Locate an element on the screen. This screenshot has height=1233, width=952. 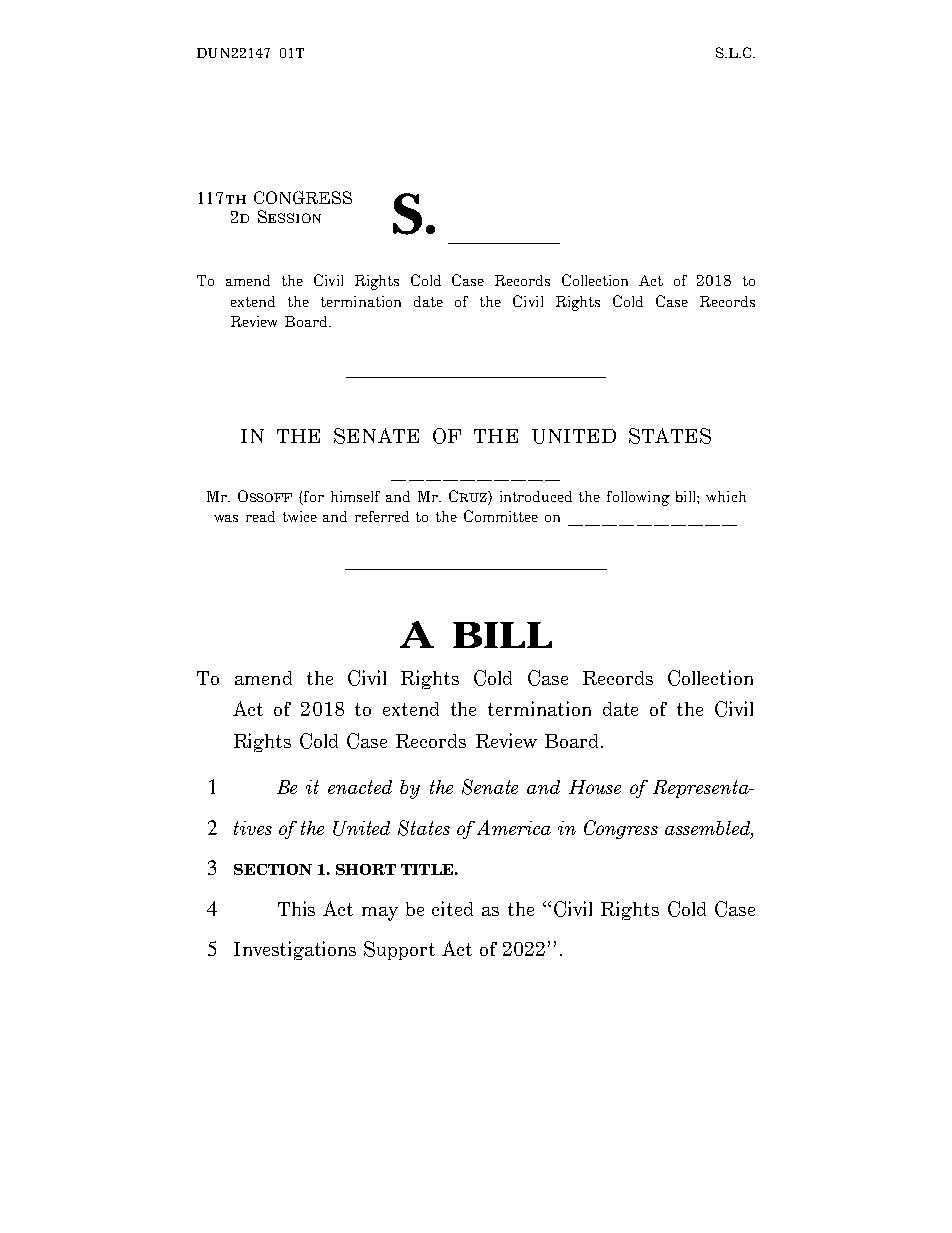
Committee is located at coordinates (501, 516).
